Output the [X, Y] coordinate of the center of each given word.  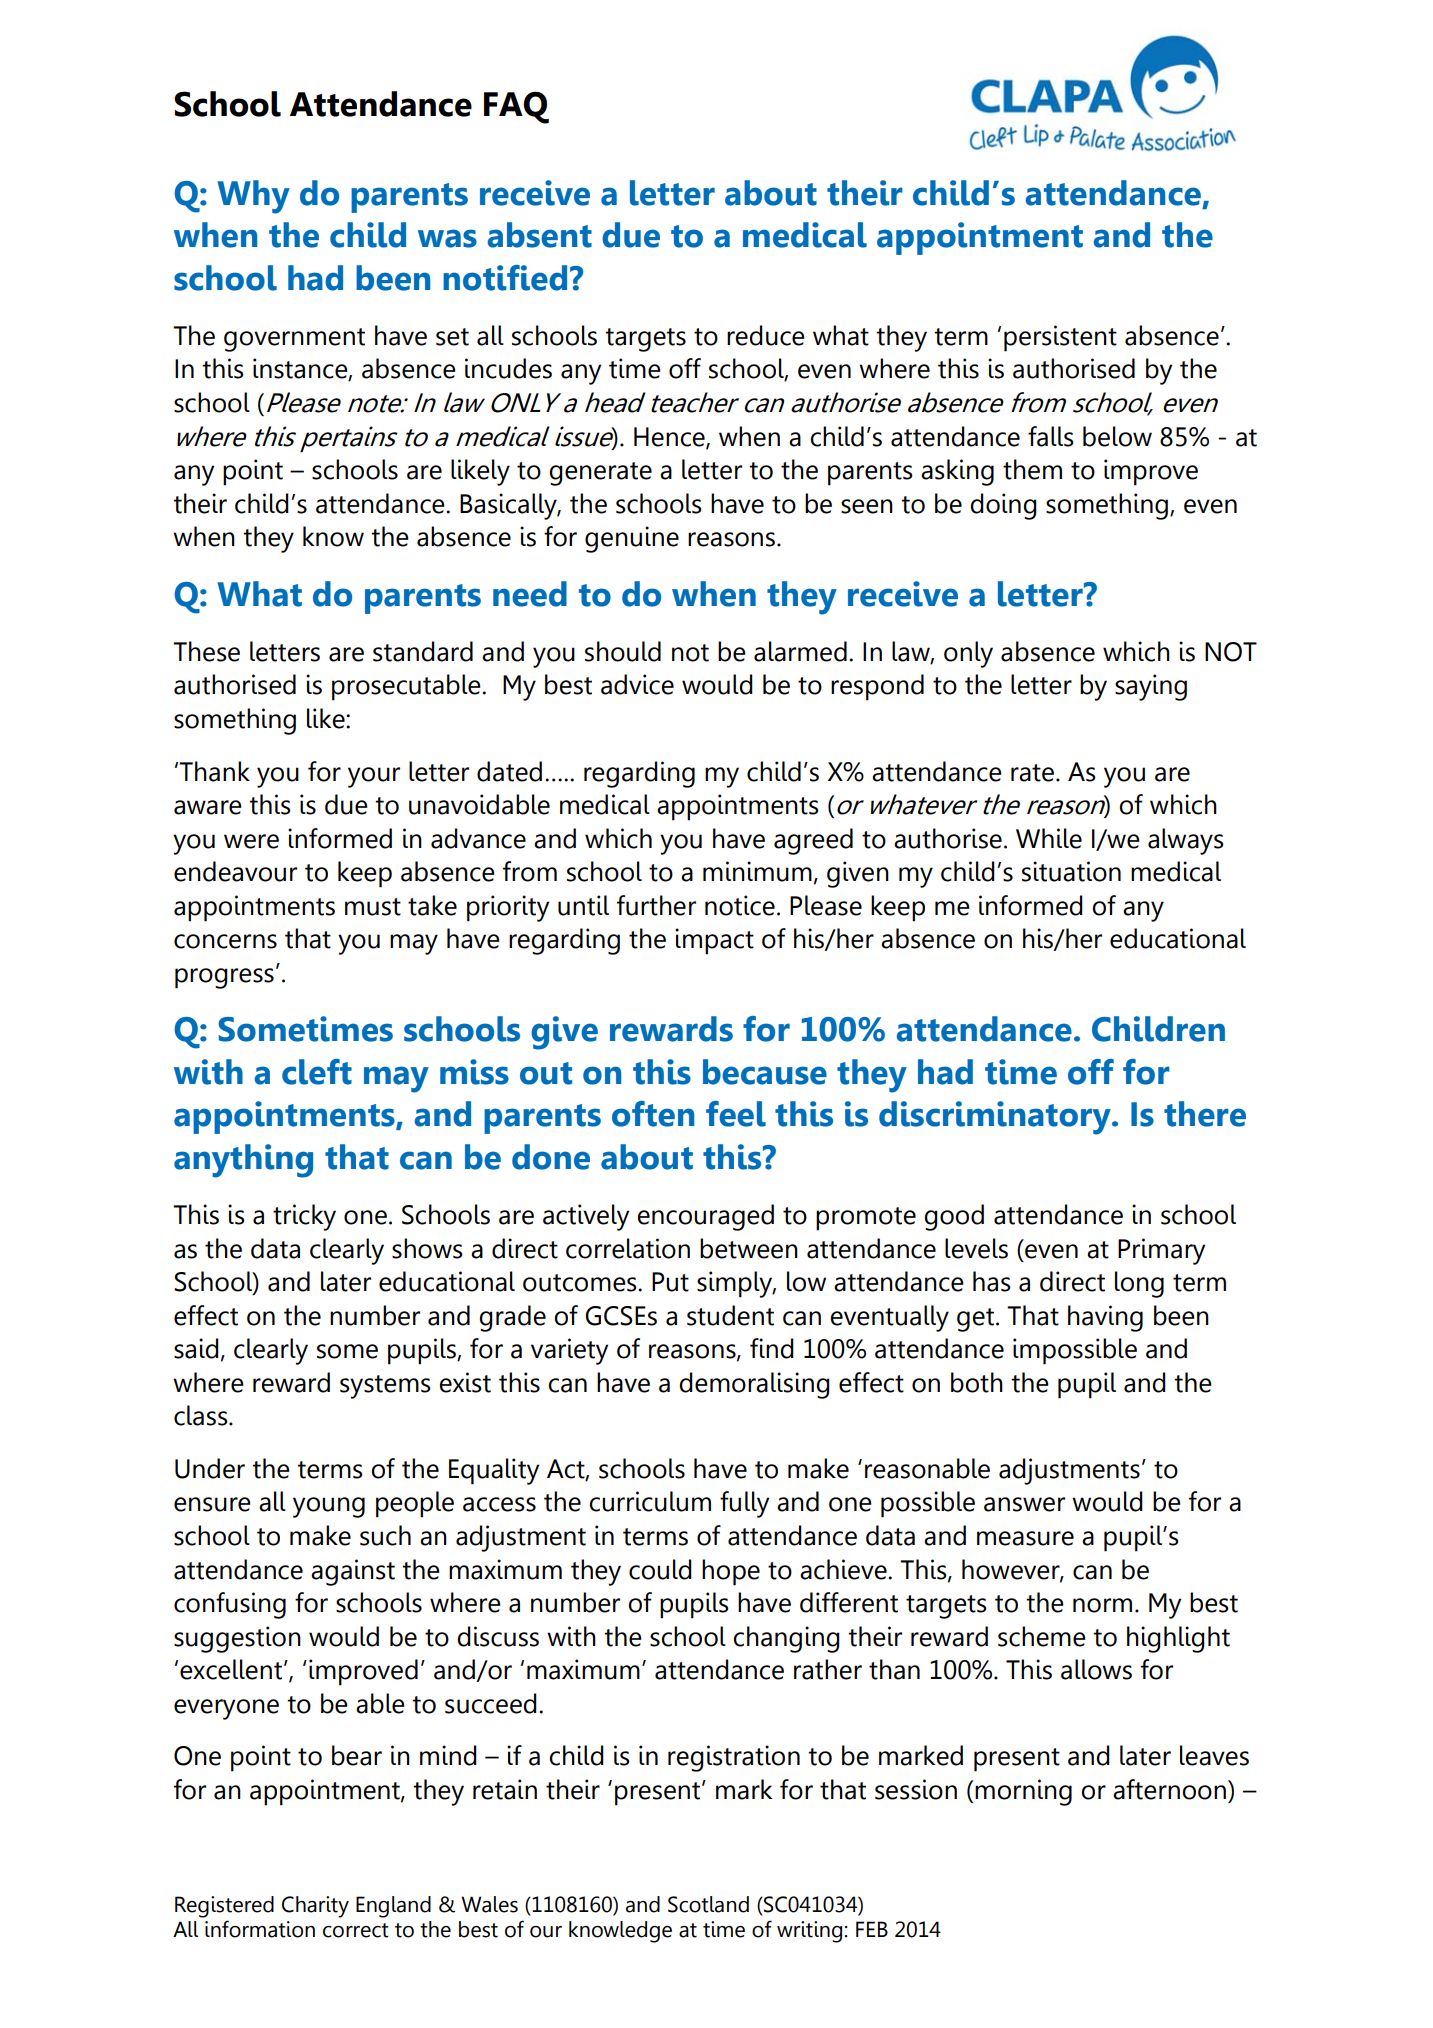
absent [540, 235]
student [730, 1315]
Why [253, 197]
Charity [315, 1907]
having [1105, 1318]
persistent [1060, 338]
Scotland [708, 1904]
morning [1023, 1792]
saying [1151, 687]
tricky [304, 1217]
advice [637, 684]
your [374, 777]
